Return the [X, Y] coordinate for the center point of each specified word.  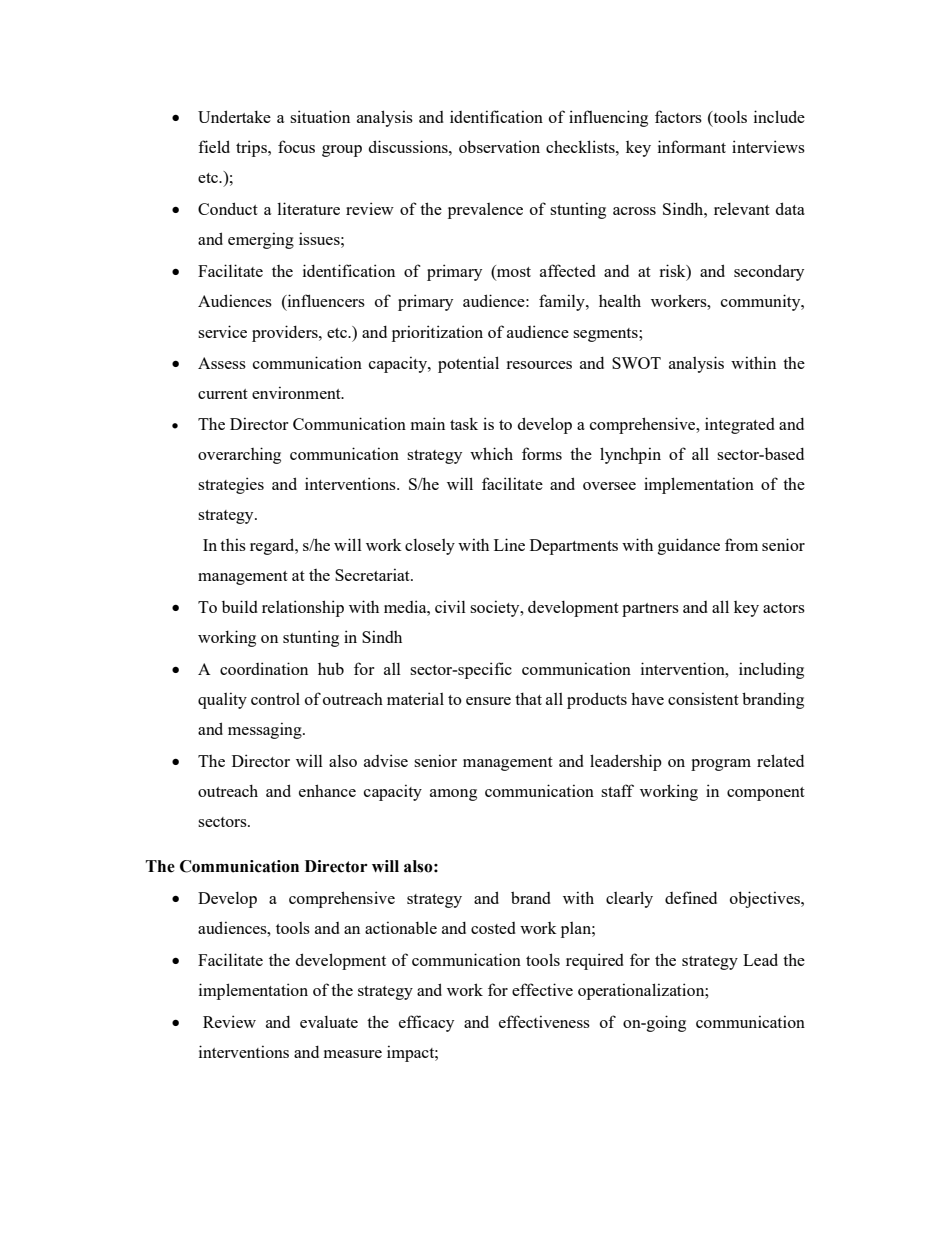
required [595, 961]
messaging [266, 730]
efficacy [426, 1023]
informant [692, 146]
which [491, 453]
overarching [239, 455]
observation [499, 146]
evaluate [329, 1022]
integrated [740, 425]
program [721, 765]
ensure [488, 701]
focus [296, 146]
